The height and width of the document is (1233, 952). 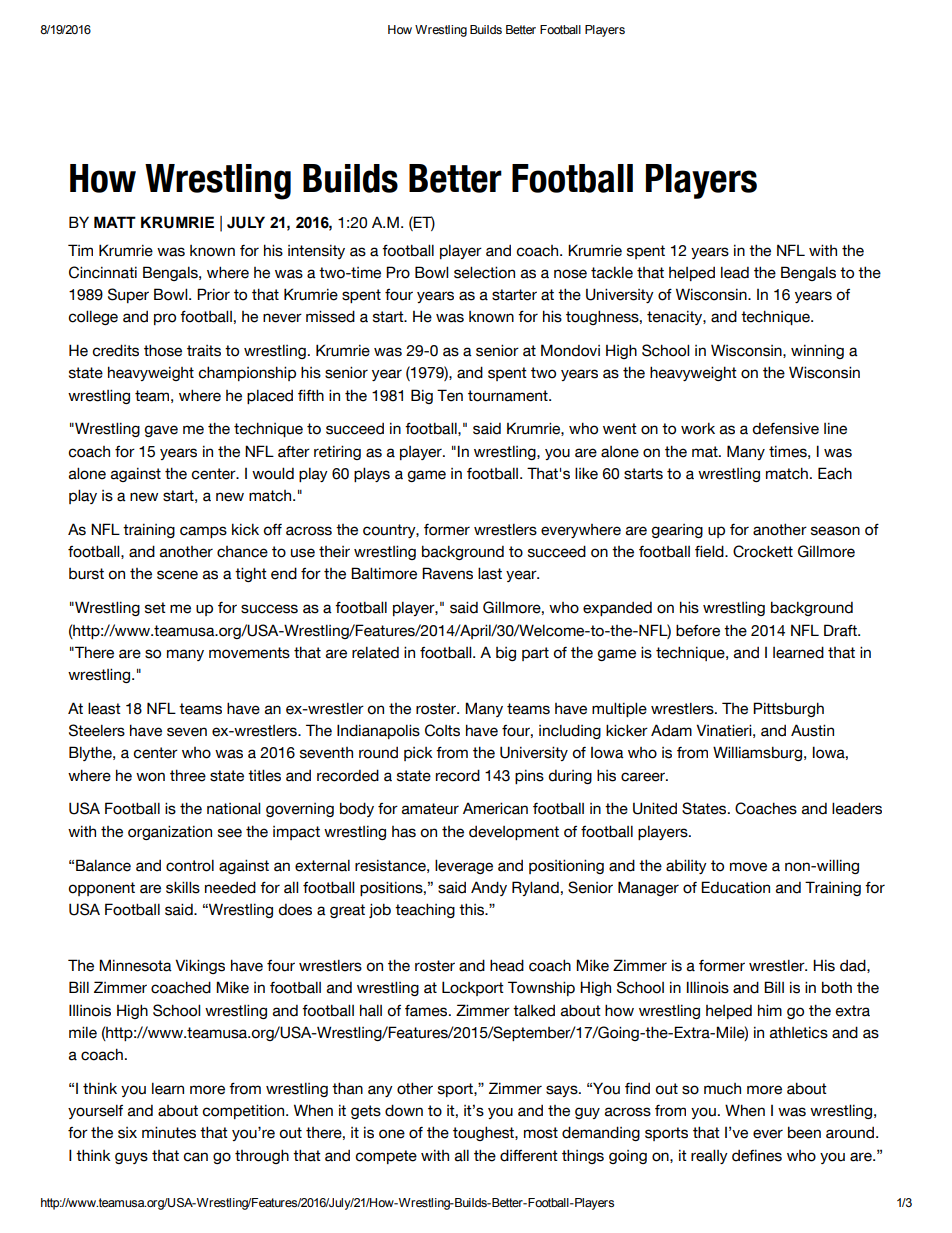 What do you see at coordinates (514, 833) in the document?
I see `development` at bounding box center [514, 833].
